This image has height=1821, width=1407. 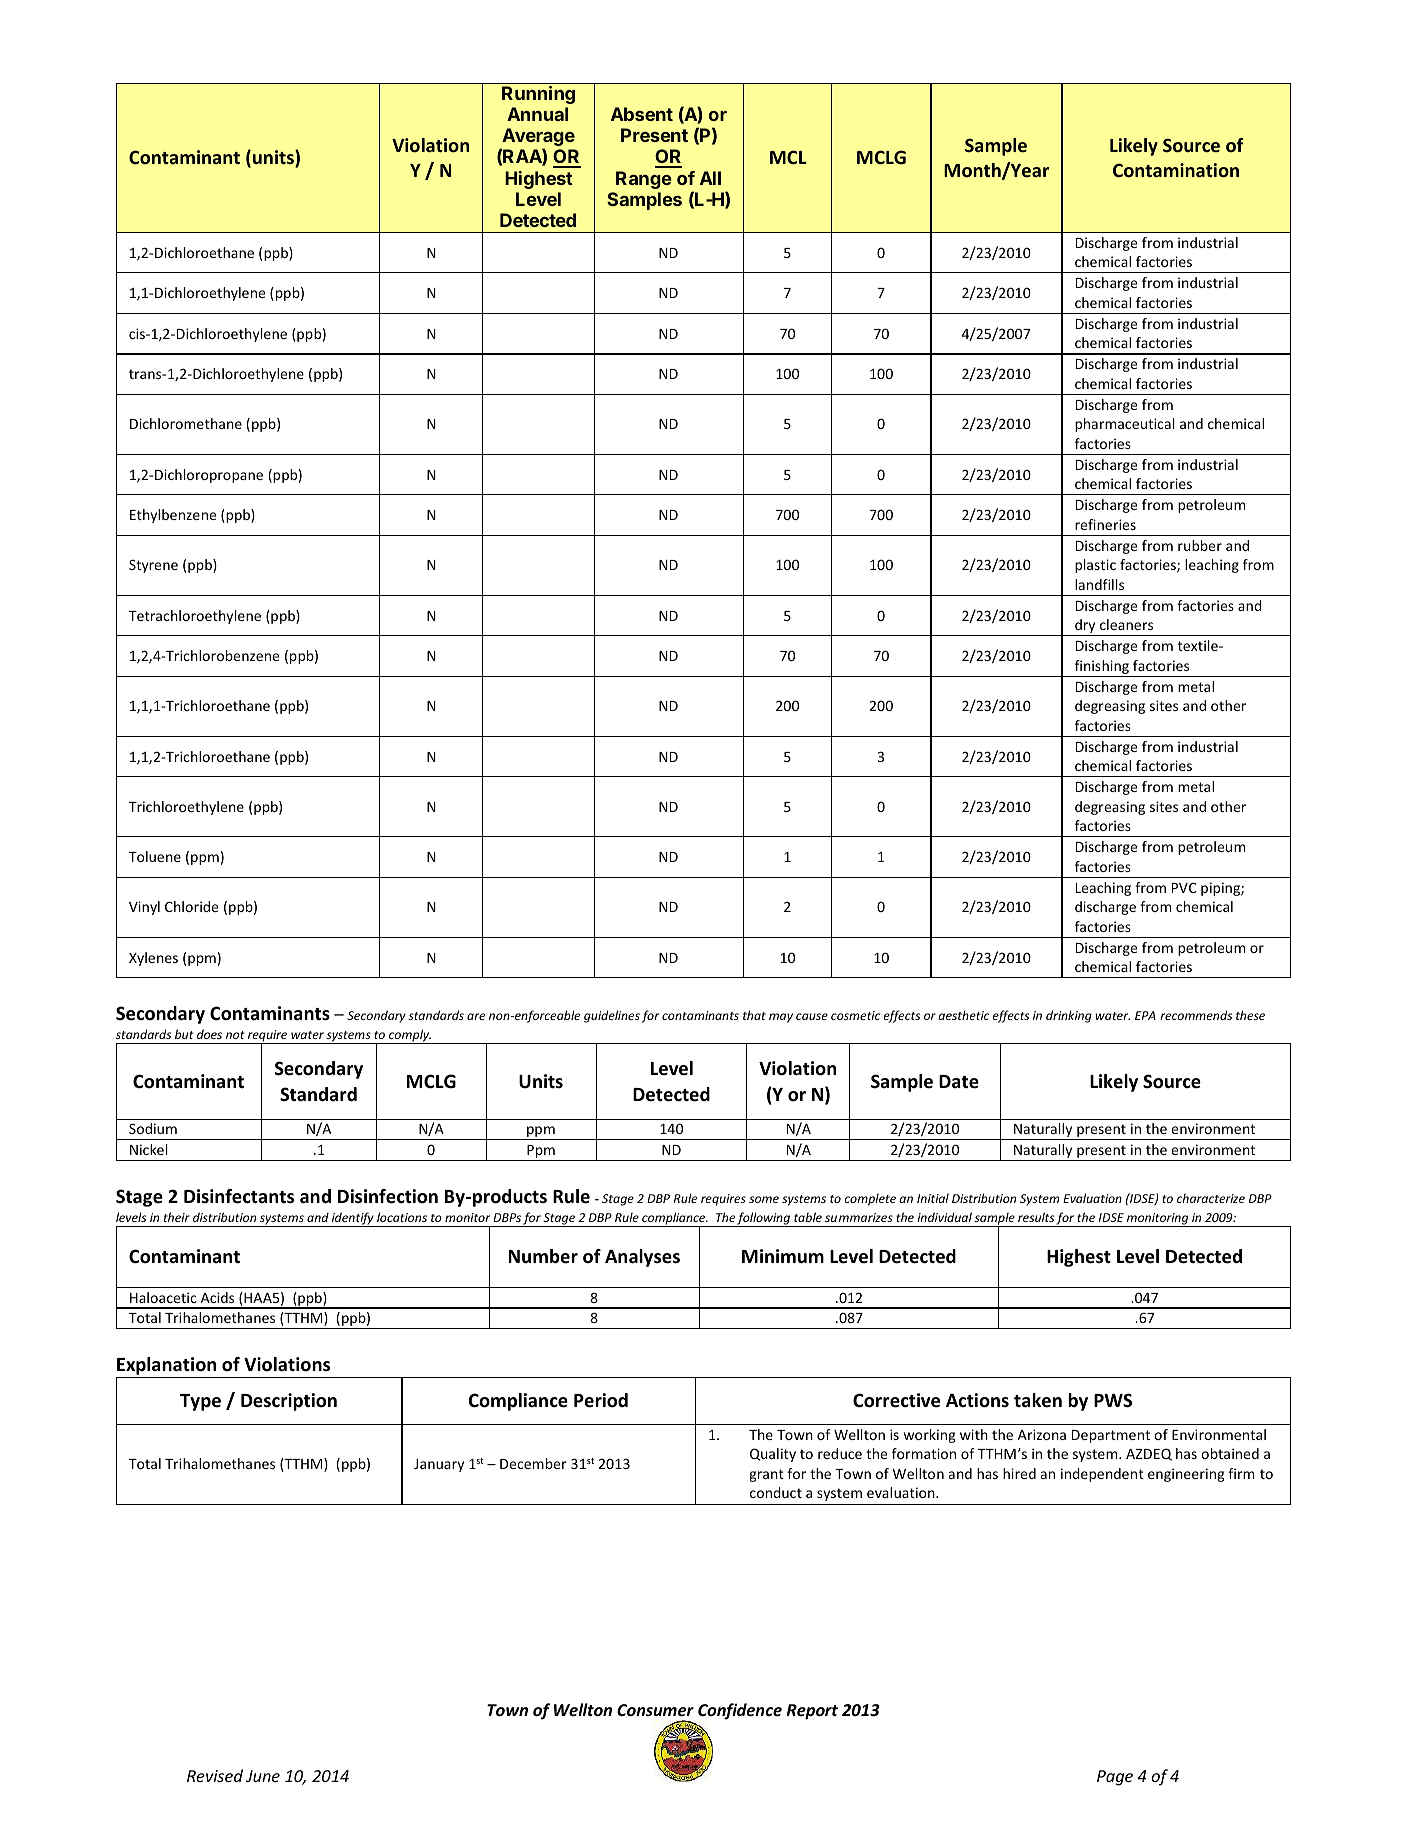 What do you see at coordinates (754, 1015) in the image?
I see `that` at bounding box center [754, 1015].
